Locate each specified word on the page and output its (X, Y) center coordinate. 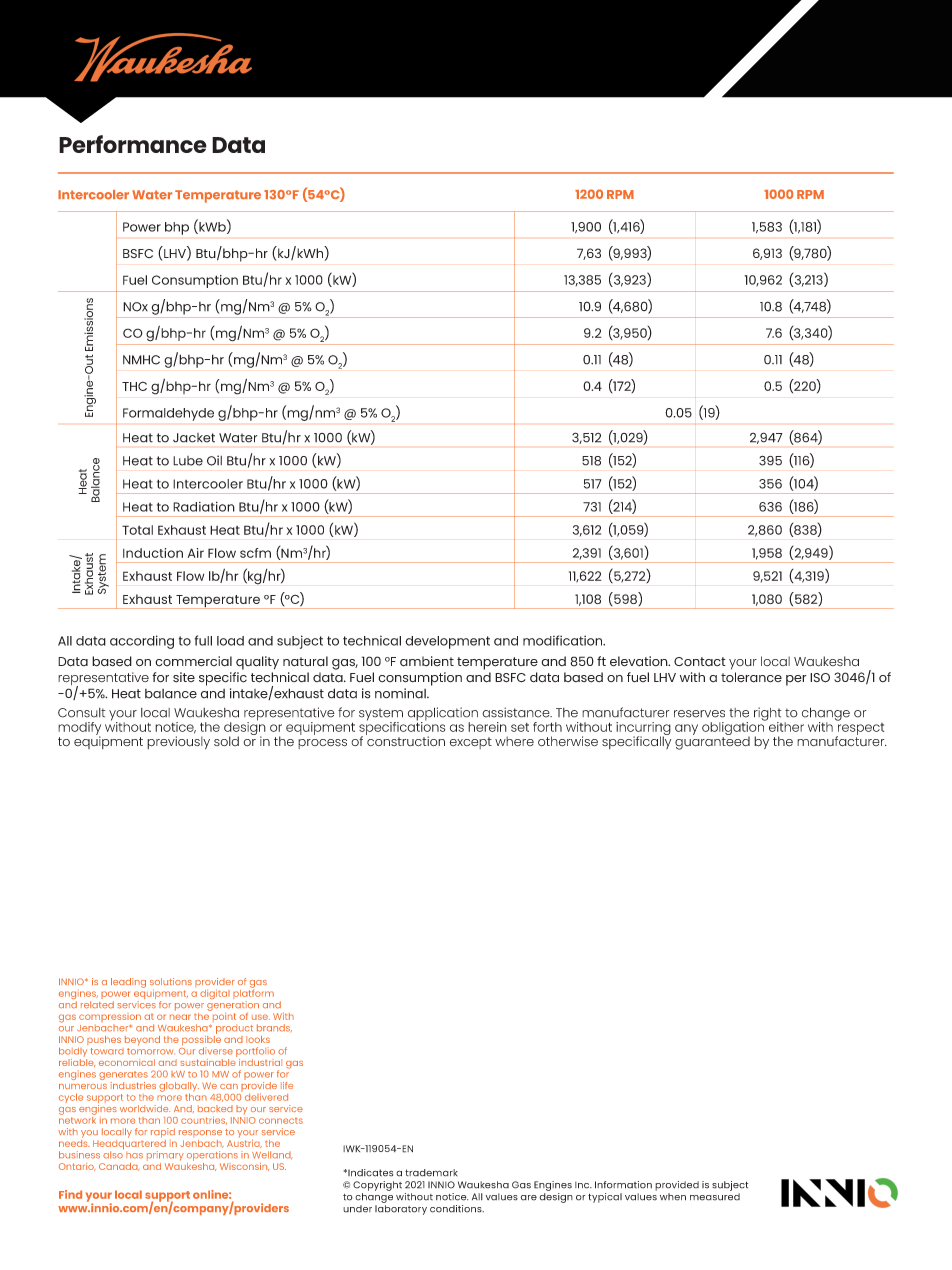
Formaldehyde (168, 414)
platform (253, 994)
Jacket (194, 438)
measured (715, 1197)
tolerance (751, 677)
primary (165, 1156)
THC (134, 386)
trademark (431, 1173)
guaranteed (712, 742)
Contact (700, 662)
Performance (133, 144)
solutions (171, 981)
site (184, 677)
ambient (427, 661)
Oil (214, 460)
